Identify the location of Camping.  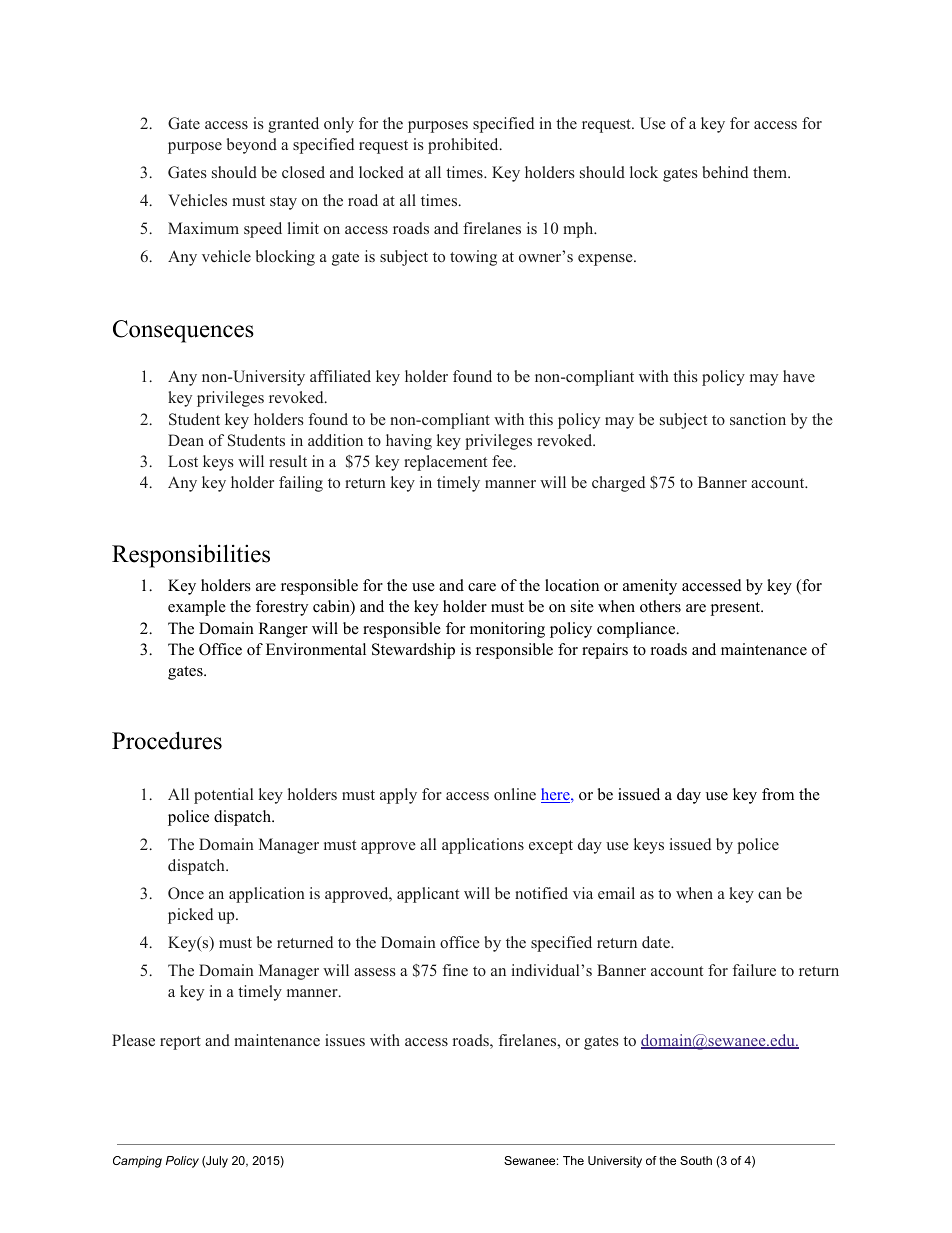
(137, 1162).
